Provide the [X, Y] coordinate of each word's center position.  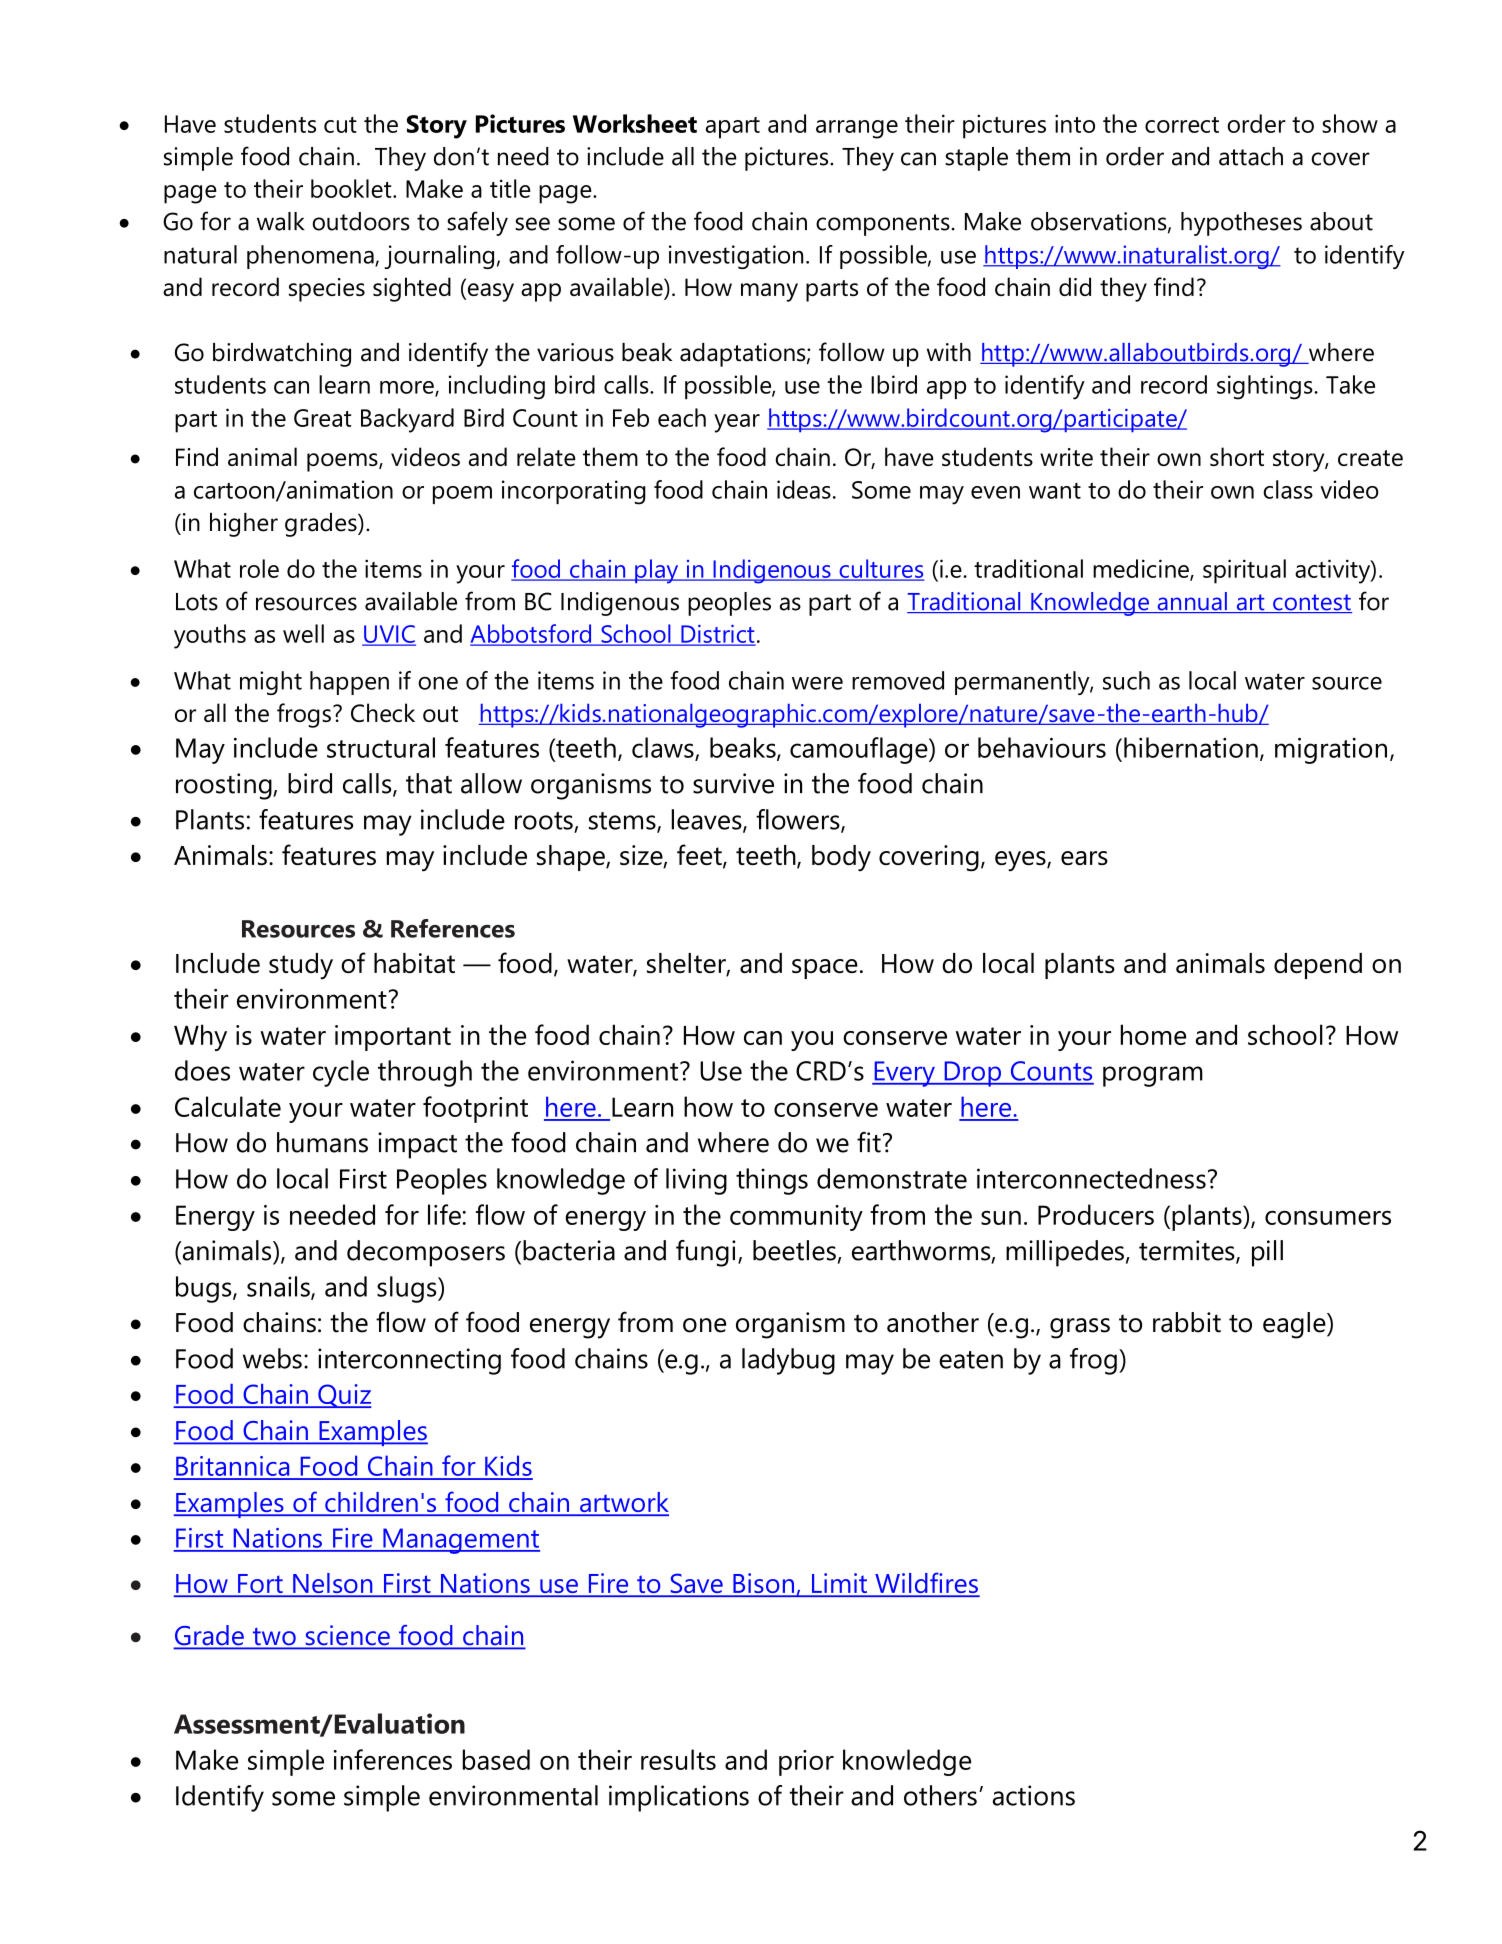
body [841, 858]
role [259, 568]
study [301, 966]
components [883, 225]
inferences [393, 1759]
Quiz [344, 1396]
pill [1267, 1253]
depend [1318, 966]
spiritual [1244, 571]
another [933, 1322]
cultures [880, 569]
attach [1251, 156]
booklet [352, 188]
